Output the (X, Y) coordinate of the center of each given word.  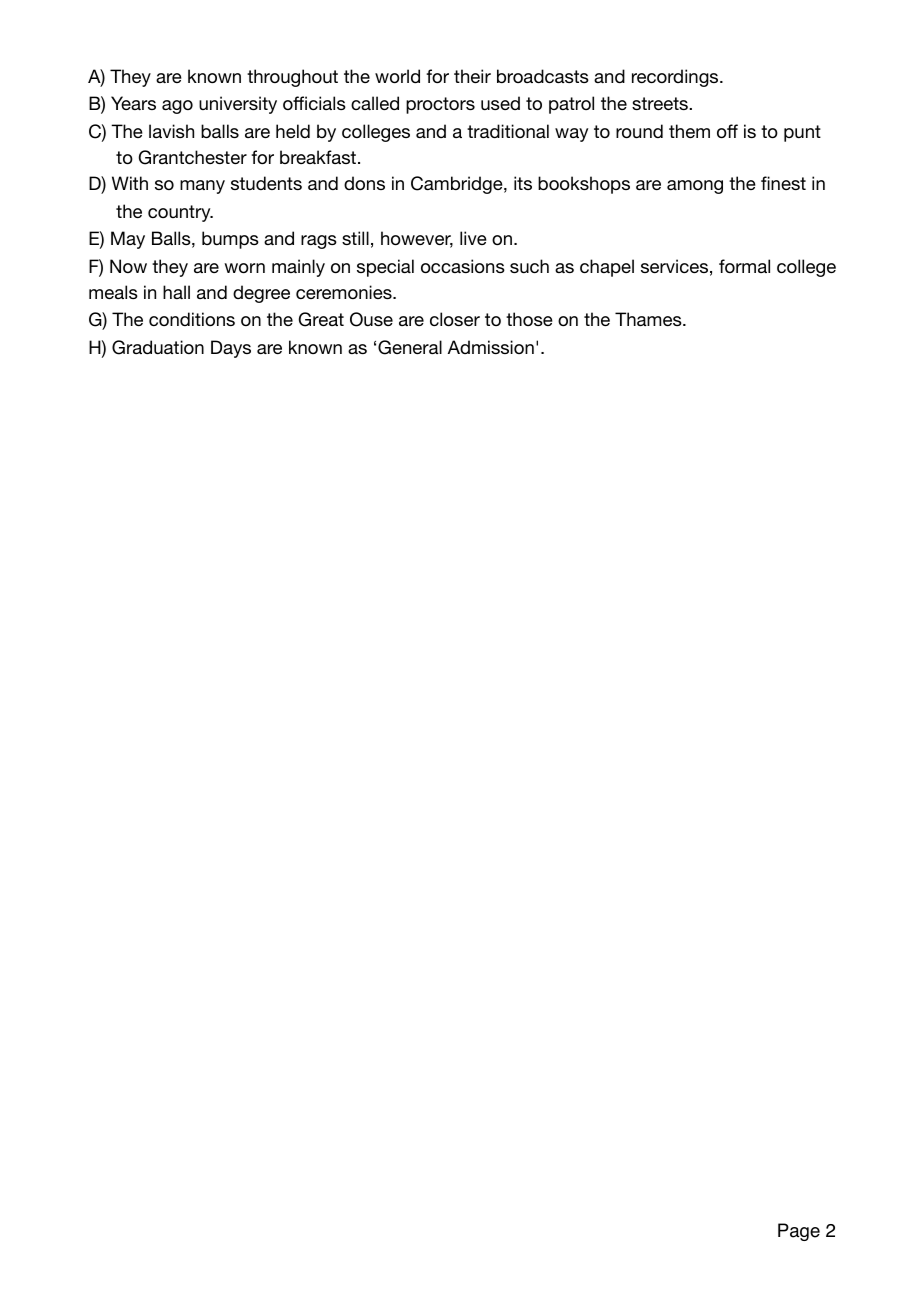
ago (177, 107)
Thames (649, 319)
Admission (491, 347)
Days (231, 349)
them (689, 131)
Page (799, 1232)
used (500, 103)
